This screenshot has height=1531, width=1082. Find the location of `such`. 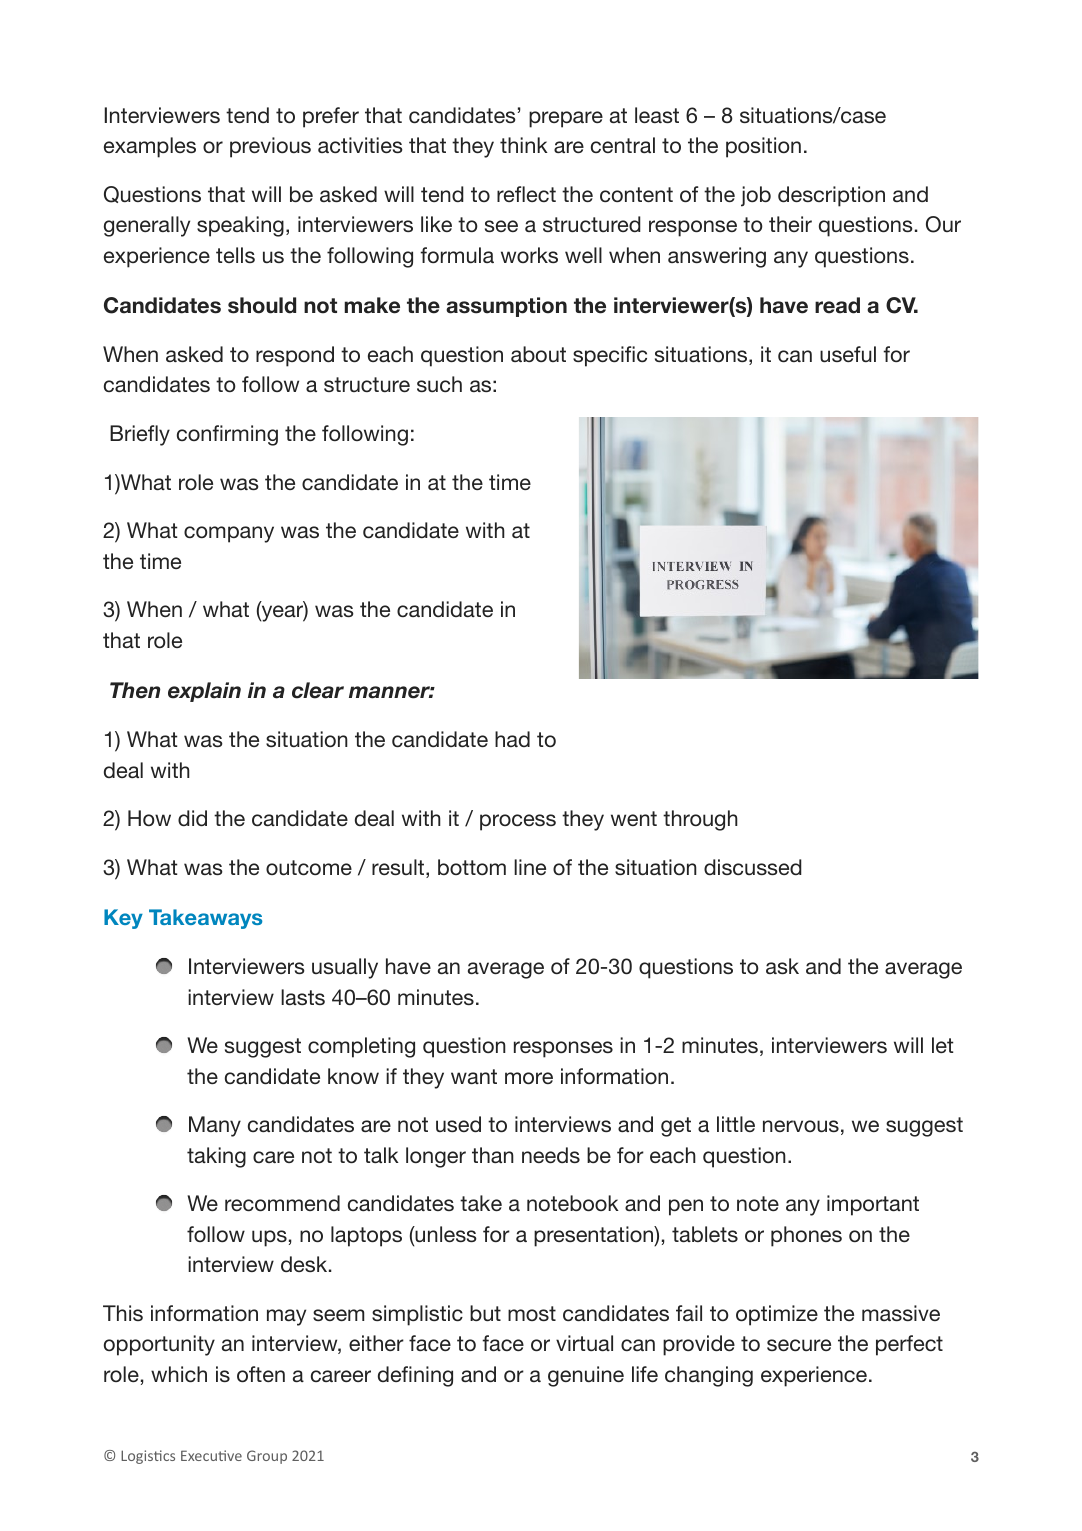

such is located at coordinates (439, 384).
